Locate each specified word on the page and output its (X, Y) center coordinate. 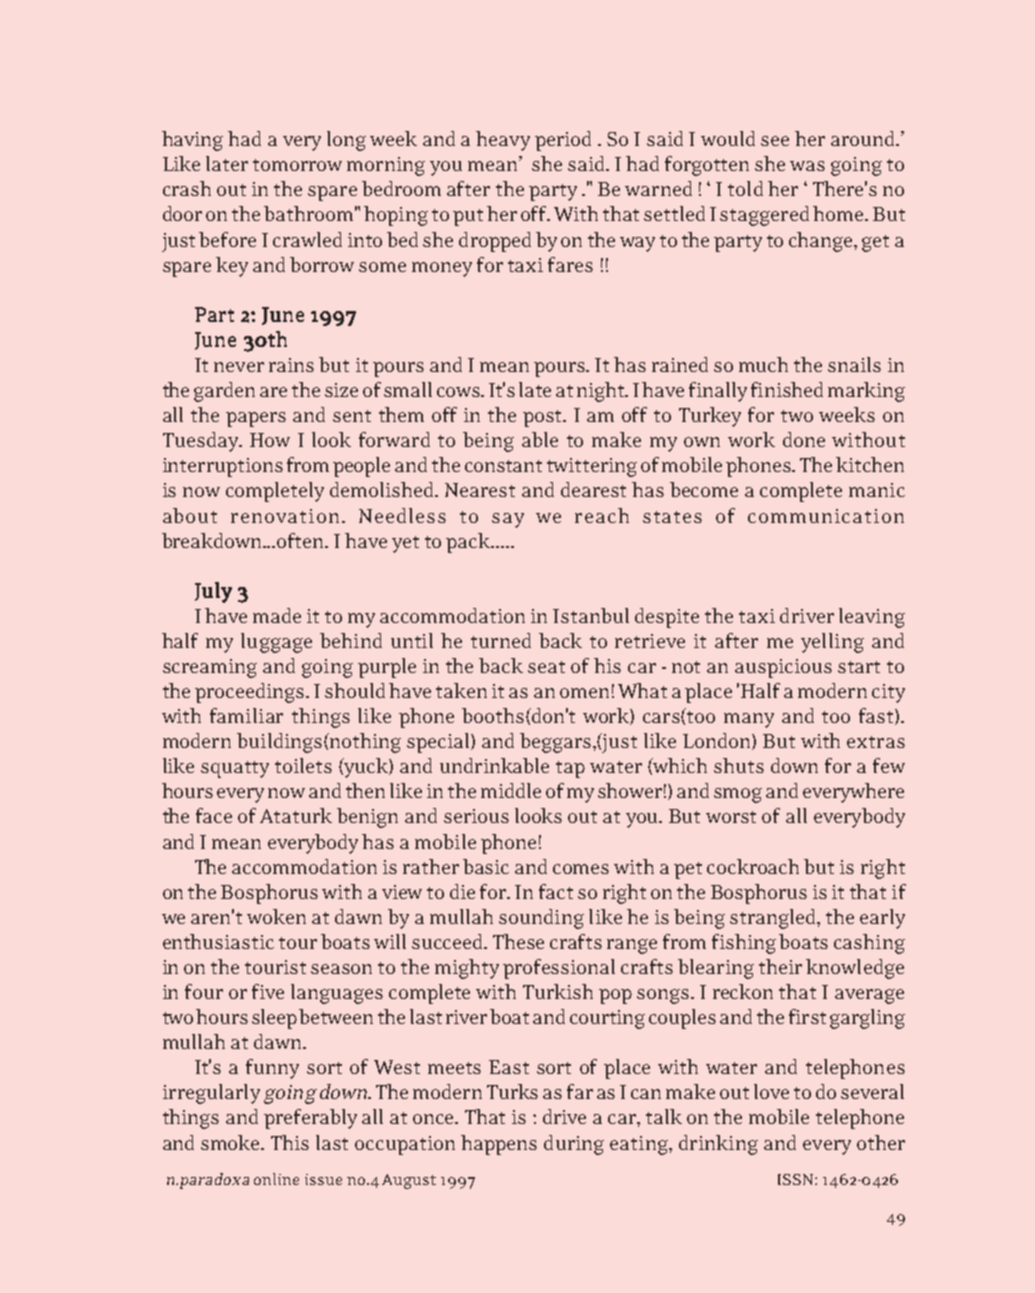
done (804, 439)
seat (546, 667)
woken (276, 916)
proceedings (251, 693)
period (563, 141)
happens (499, 1145)
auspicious (783, 668)
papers (256, 419)
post (544, 418)
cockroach (753, 866)
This (290, 1142)
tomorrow (297, 165)
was (807, 166)
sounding (541, 919)
